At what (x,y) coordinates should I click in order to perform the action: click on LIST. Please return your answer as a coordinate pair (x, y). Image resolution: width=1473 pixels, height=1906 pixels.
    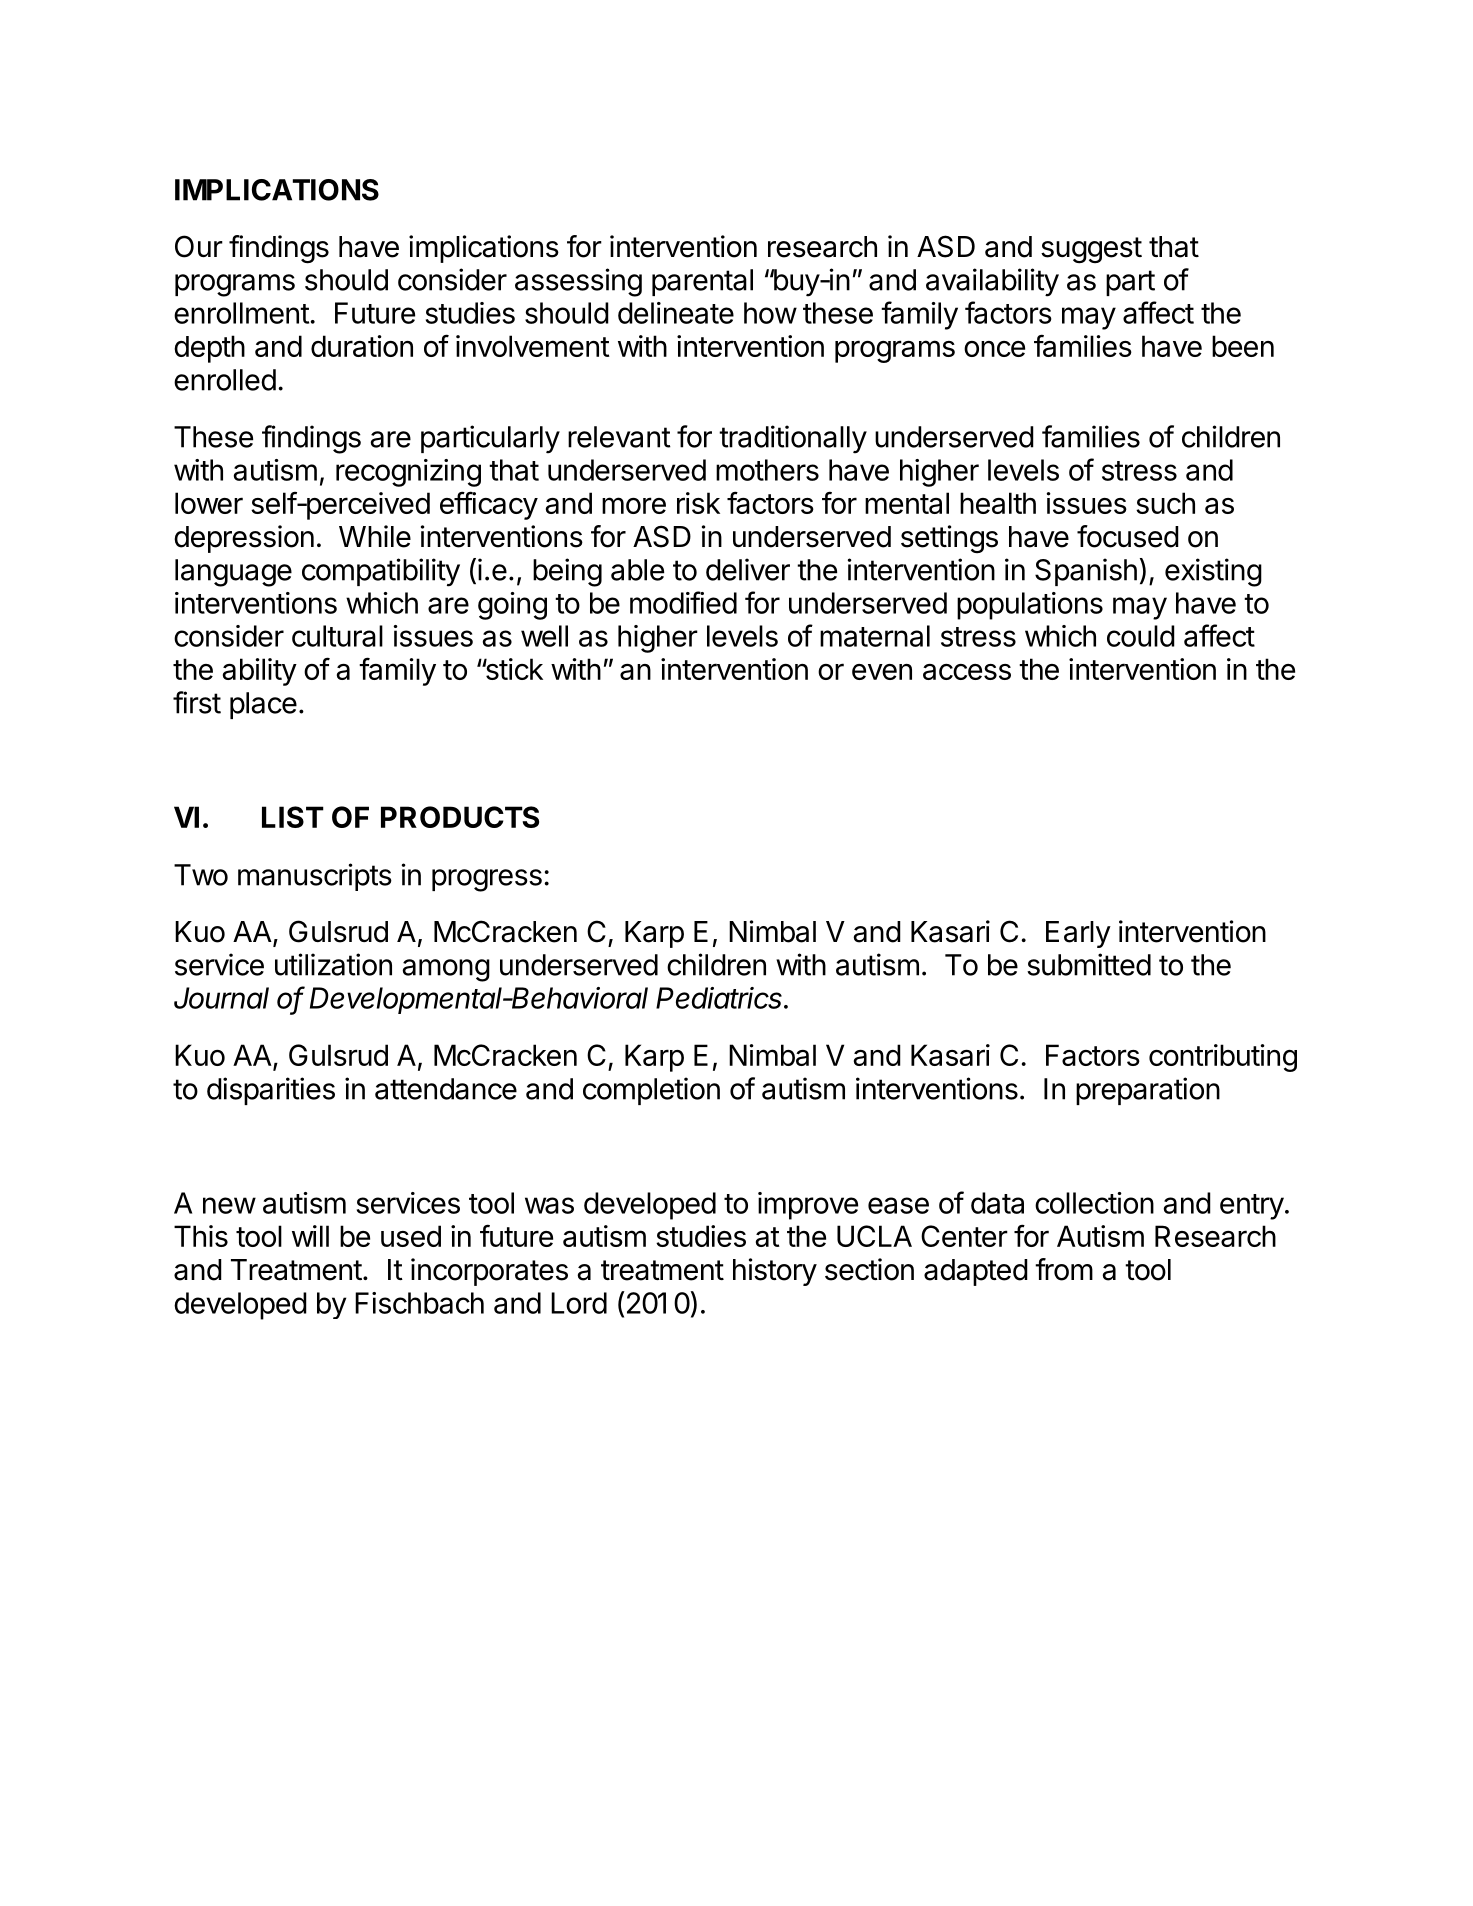
    Looking at the image, I should click on (293, 817).
